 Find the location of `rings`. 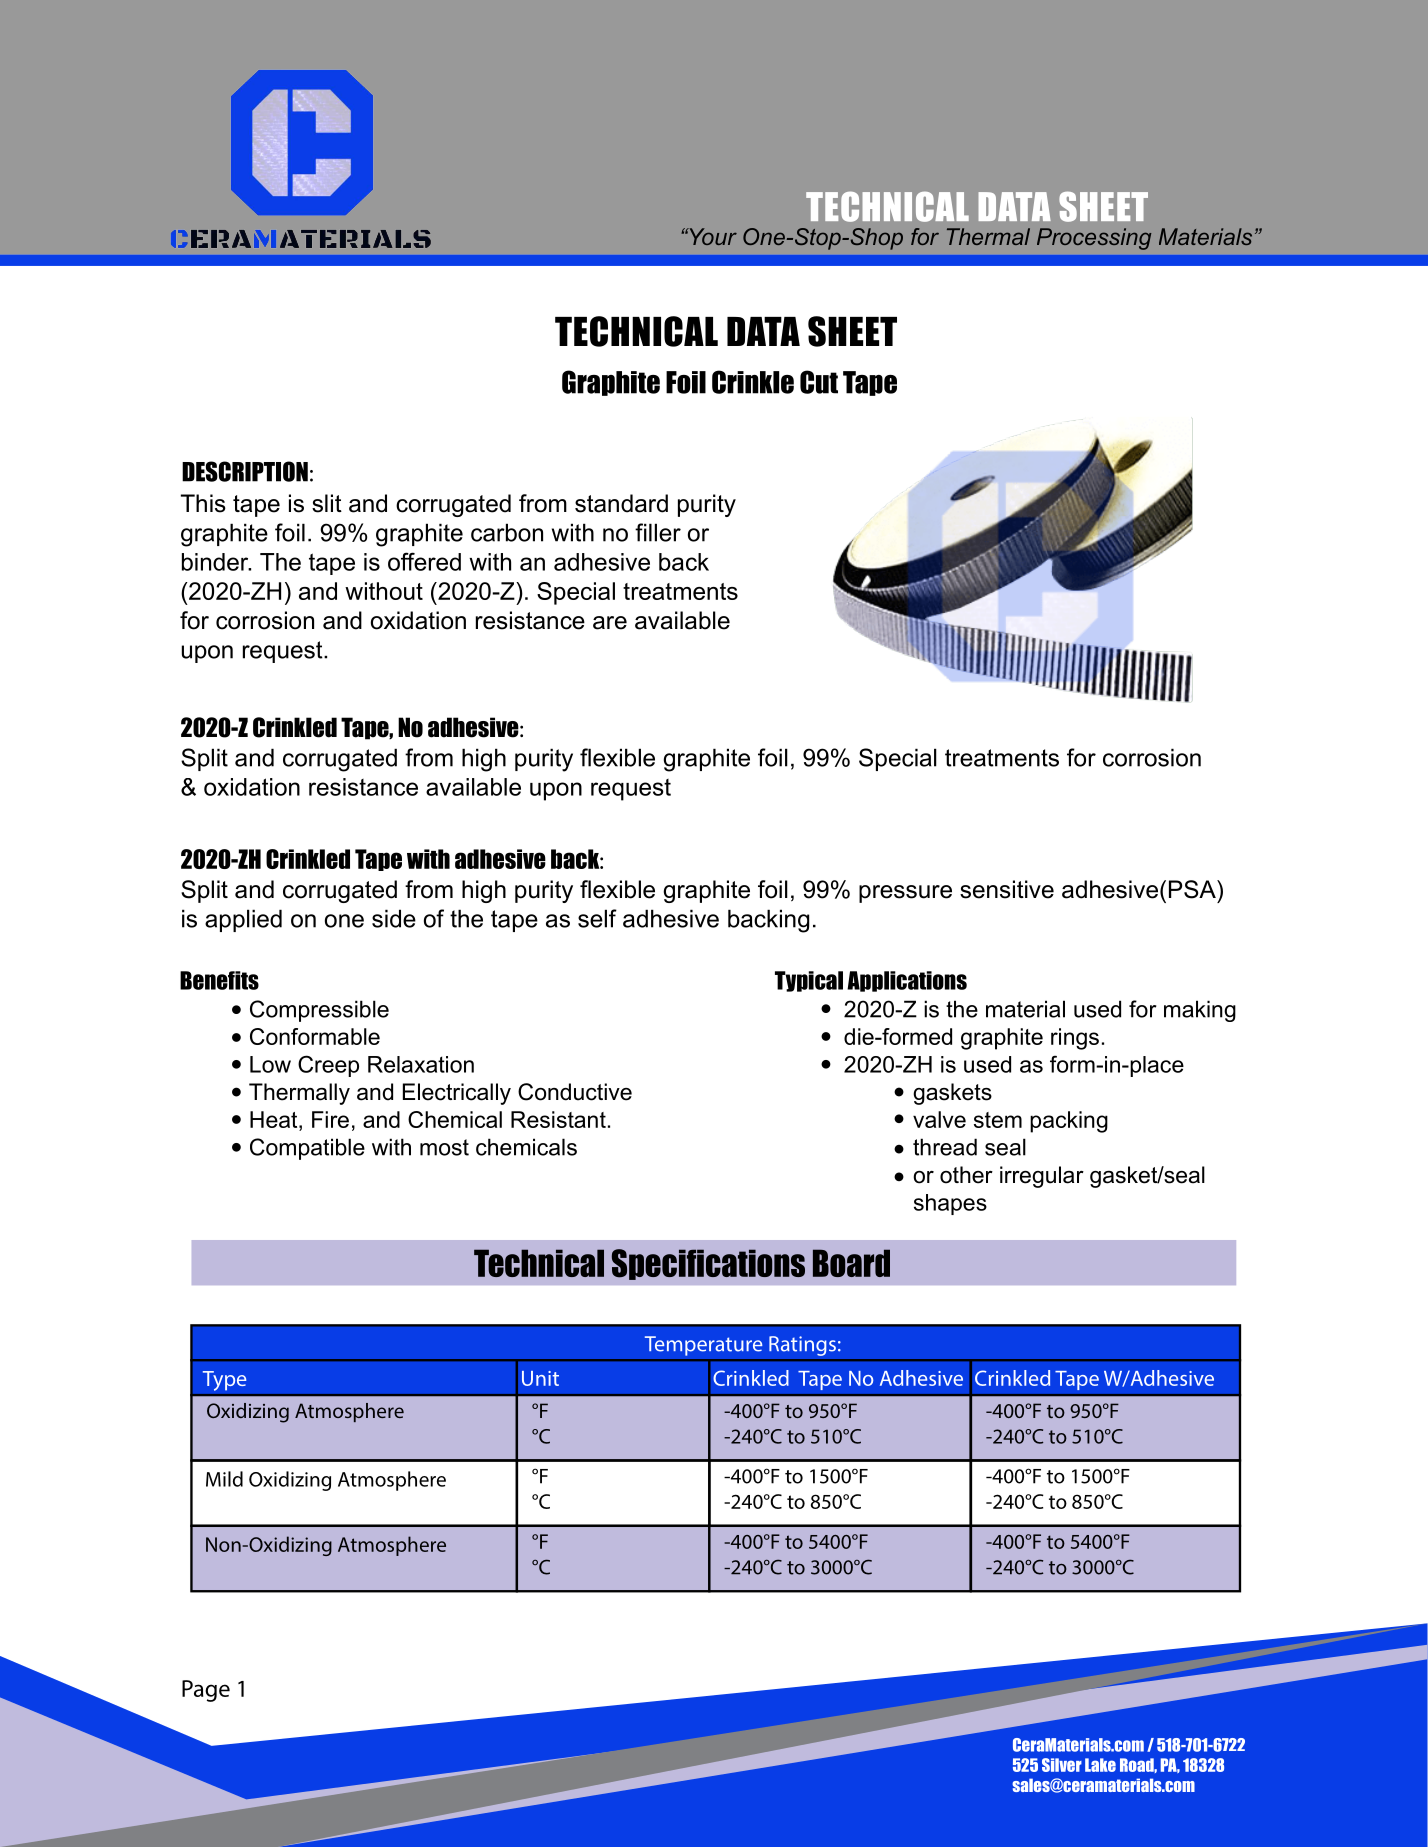

rings is located at coordinates (1075, 1039).
